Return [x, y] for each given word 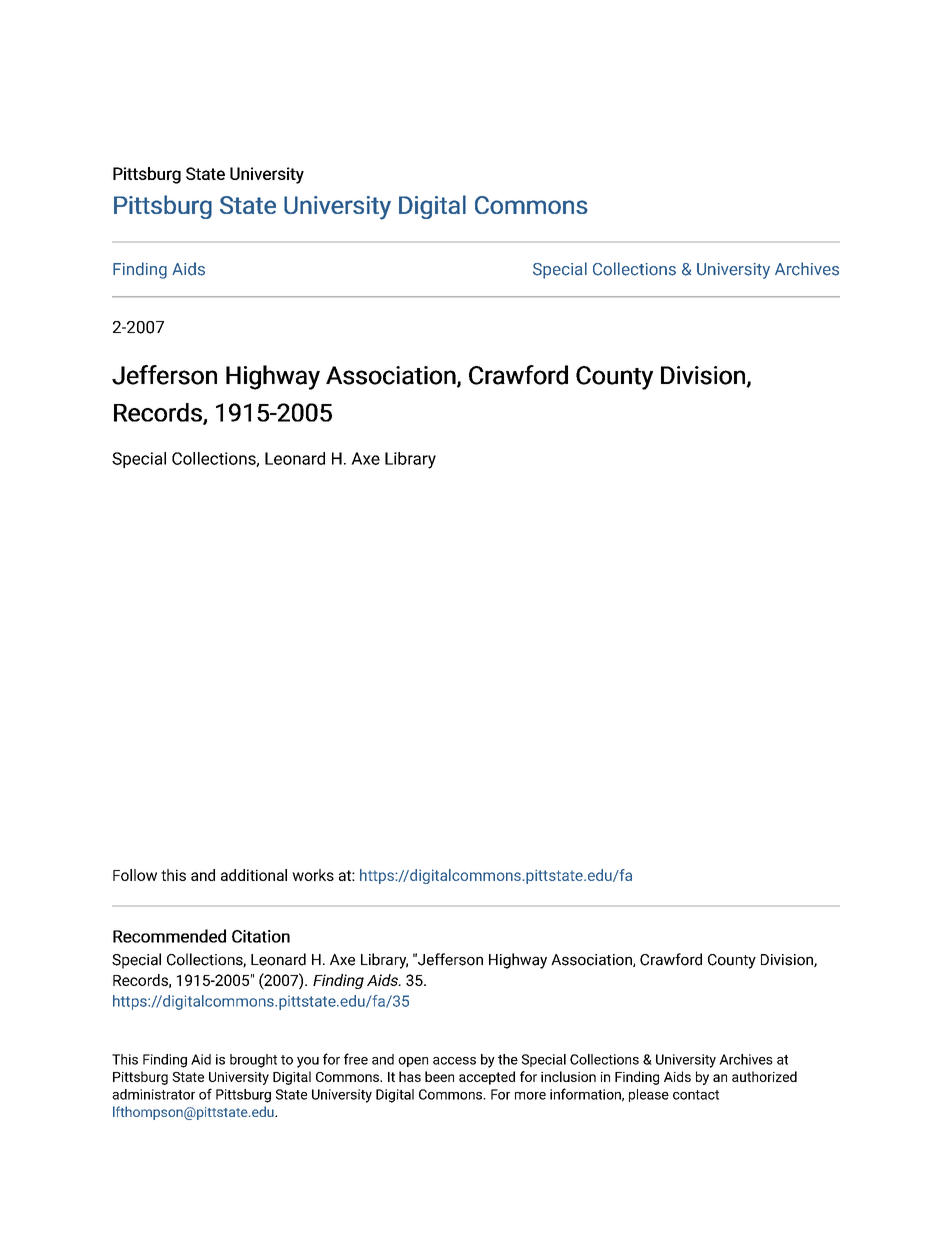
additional [254, 875]
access [454, 1061]
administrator [153, 1094]
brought [253, 1061]
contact [696, 1095]
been [439, 1076]
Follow [135, 875]
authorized [764, 1076]
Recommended [169, 936]
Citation [261, 936]
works [313, 875]
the [508, 1059]
